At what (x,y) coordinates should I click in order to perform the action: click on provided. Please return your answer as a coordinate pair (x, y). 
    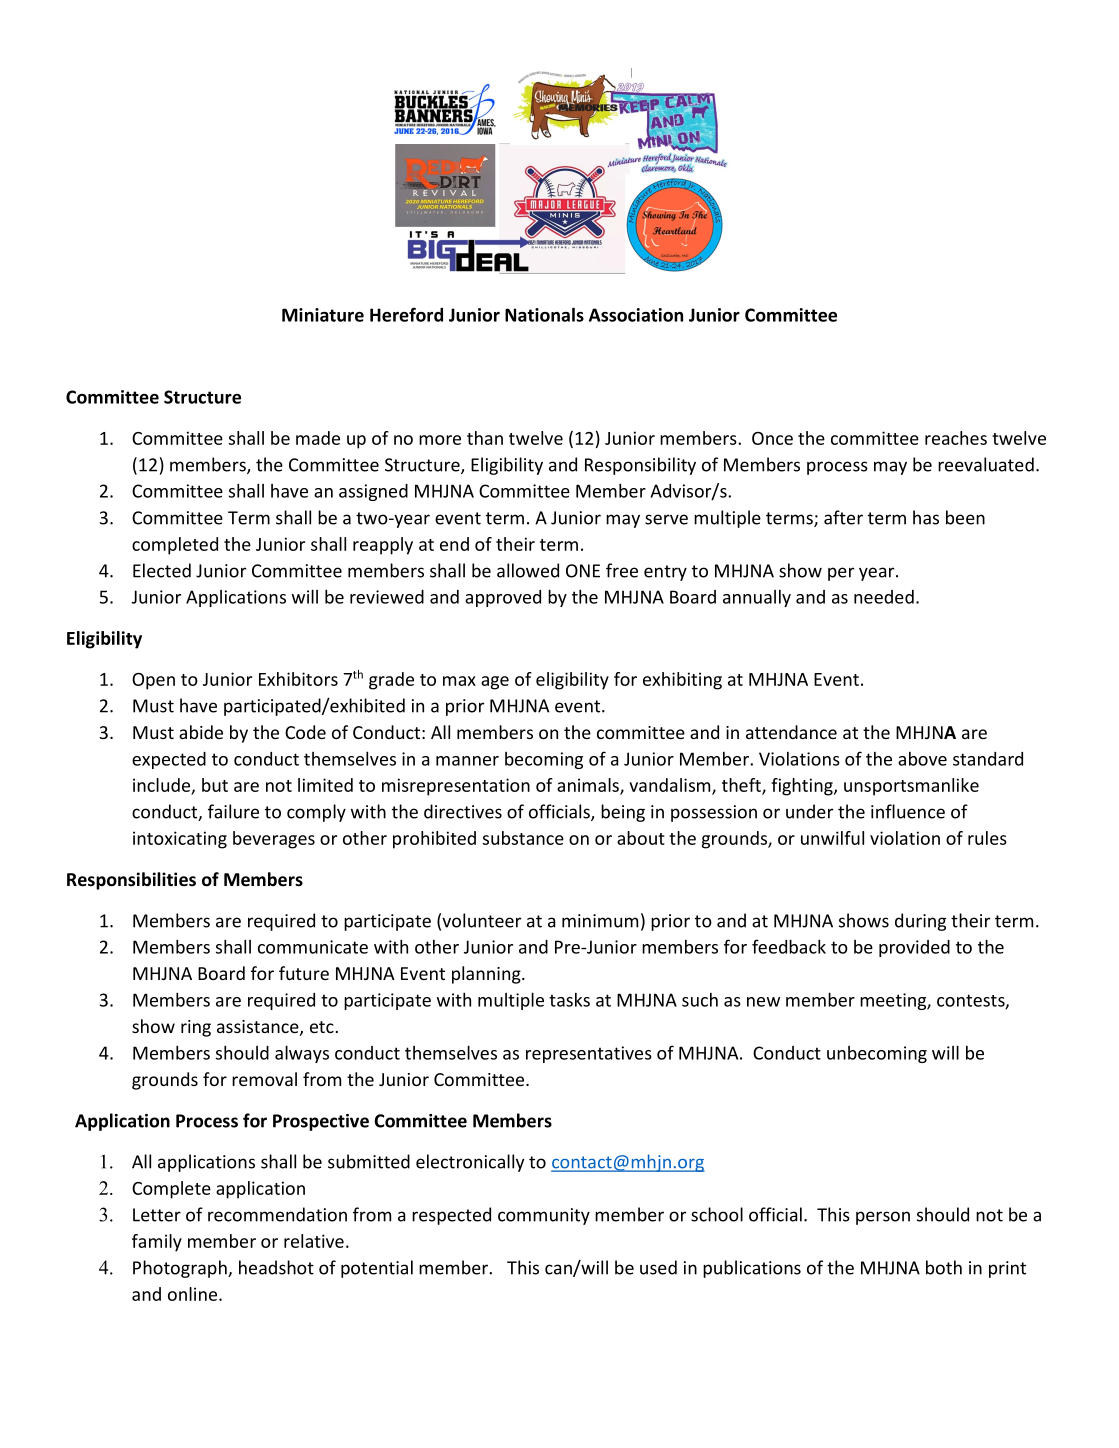
    Looking at the image, I should click on (914, 948).
